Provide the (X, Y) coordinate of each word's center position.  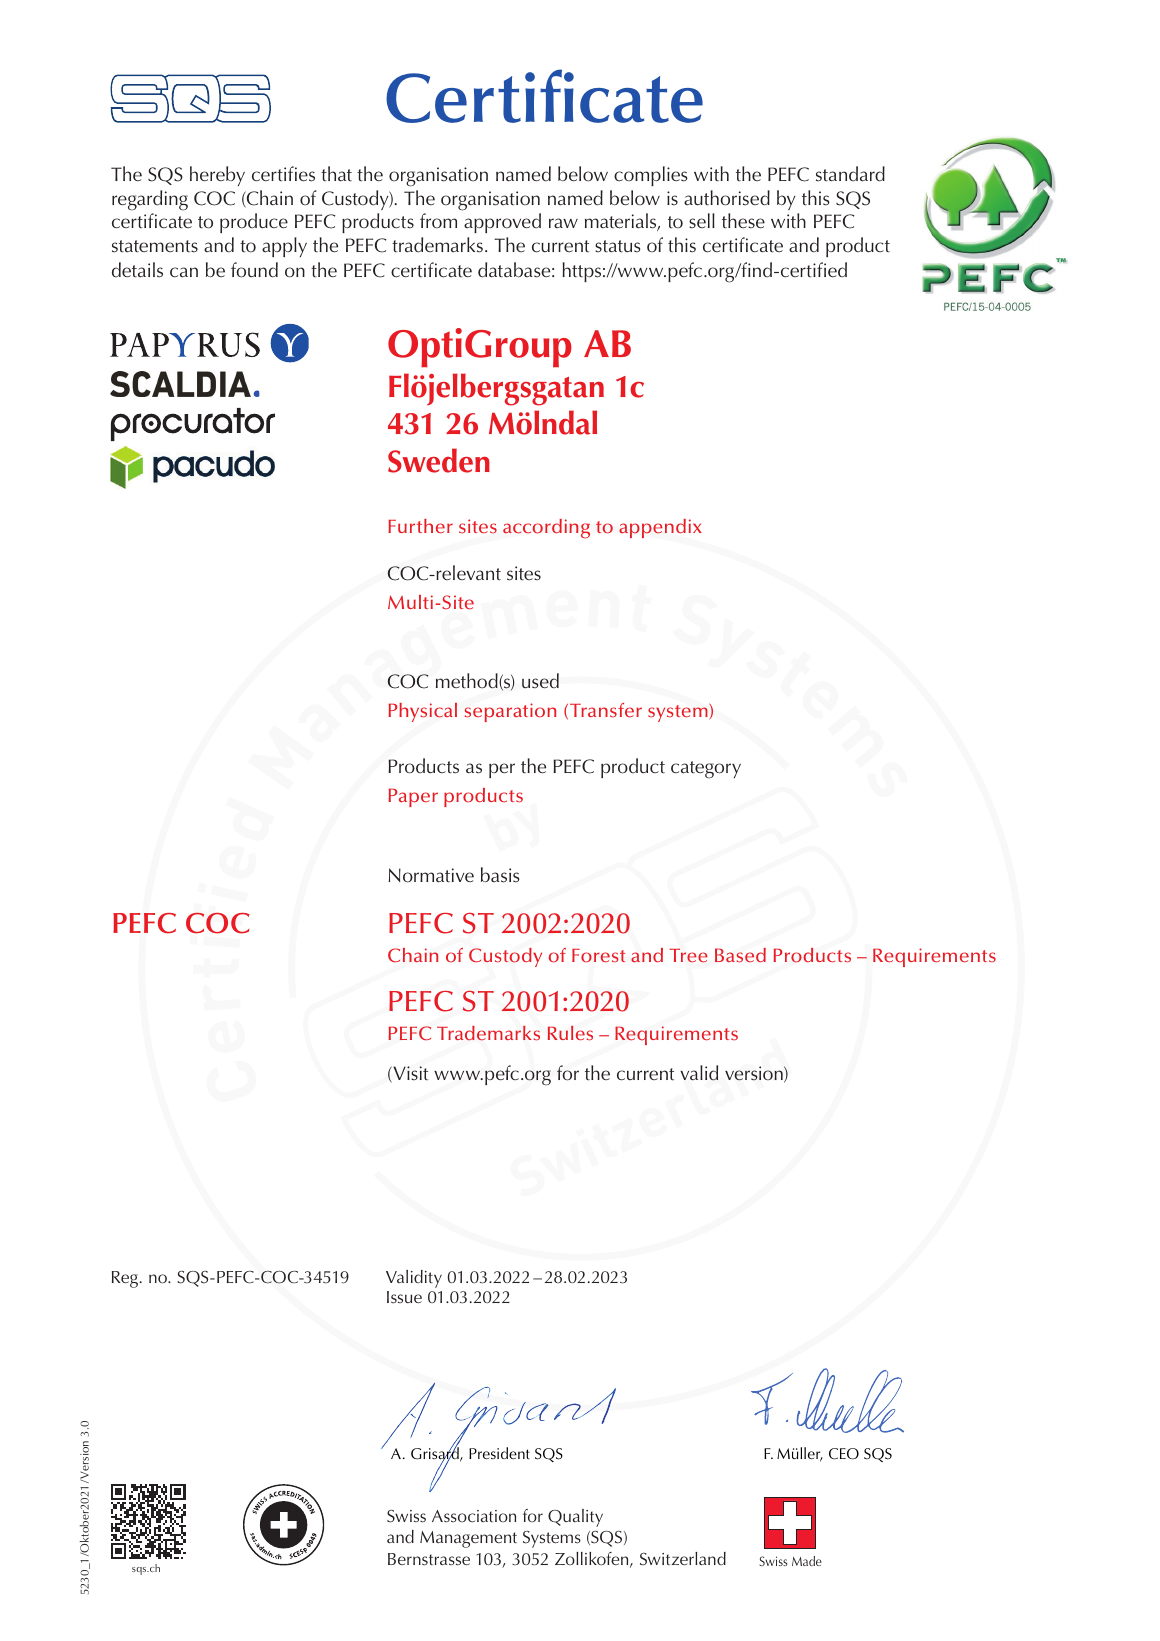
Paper (413, 797)
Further (420, 526)
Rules (570, 1033)
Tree (688, 955)
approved (502, 223)
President (499, 1453)
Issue (404, 1297)
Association (474, 1516)
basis (500, 875)
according (546, 529)
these (743, 221)
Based (740, 955)
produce (254, 223)
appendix (660, 528)
